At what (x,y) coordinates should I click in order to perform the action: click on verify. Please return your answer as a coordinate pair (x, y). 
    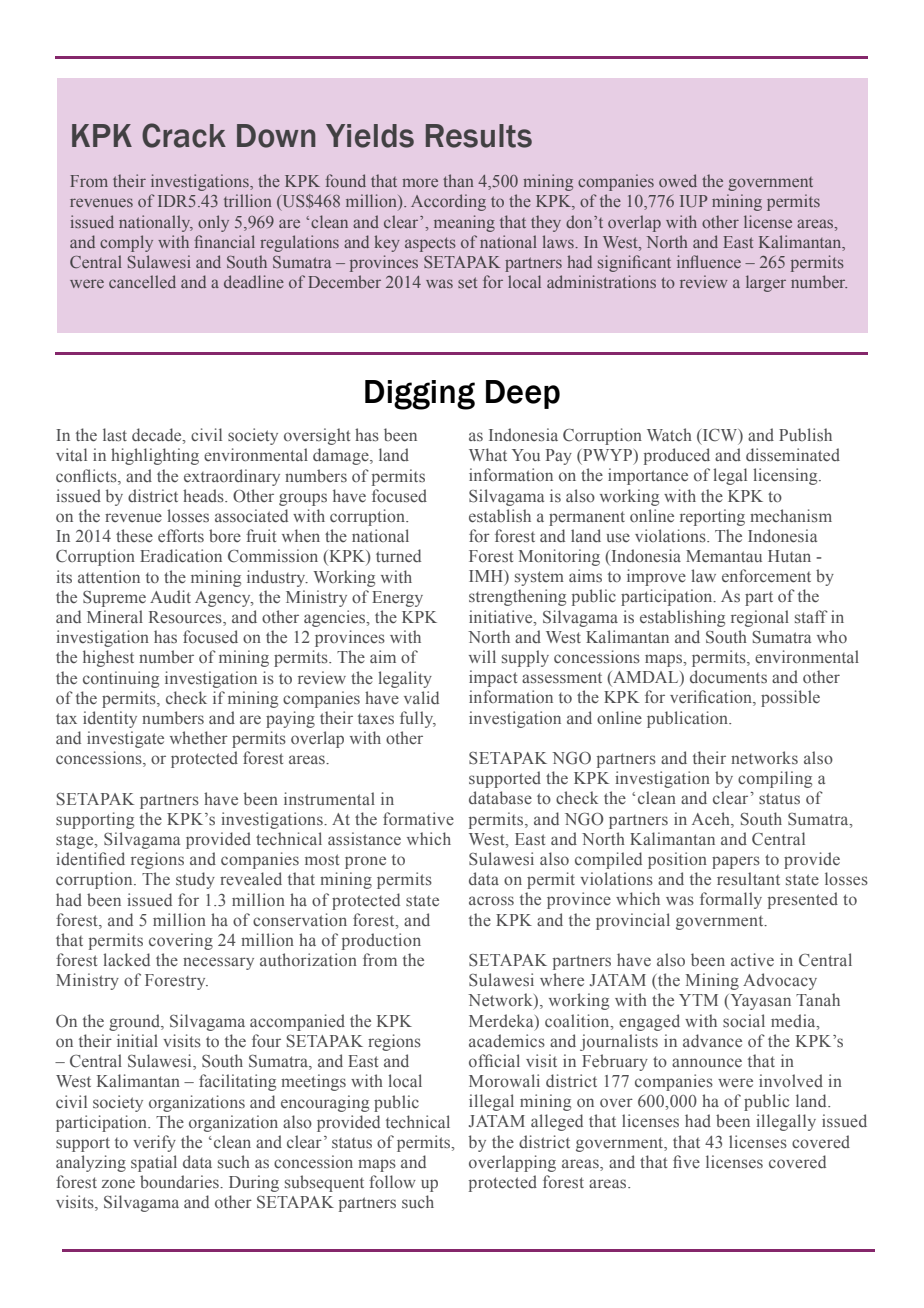
    Looking at the image, I should click on (154, 1143).
